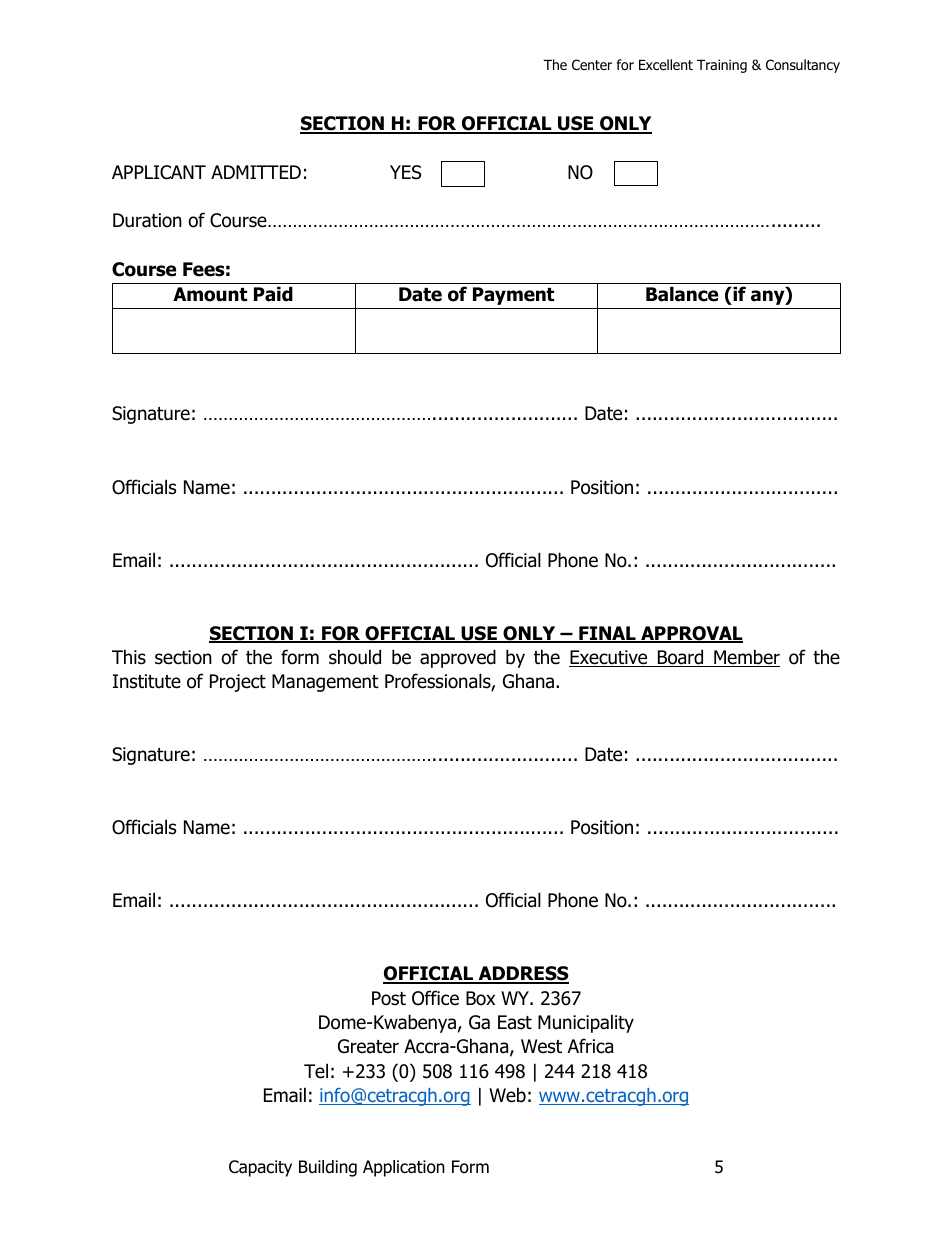 The width and height of the screenshot is (952, 1233). What do you see at coordinates (458, 658) in the screenshot?
I see `approved` at bounding box center [458, 658].
